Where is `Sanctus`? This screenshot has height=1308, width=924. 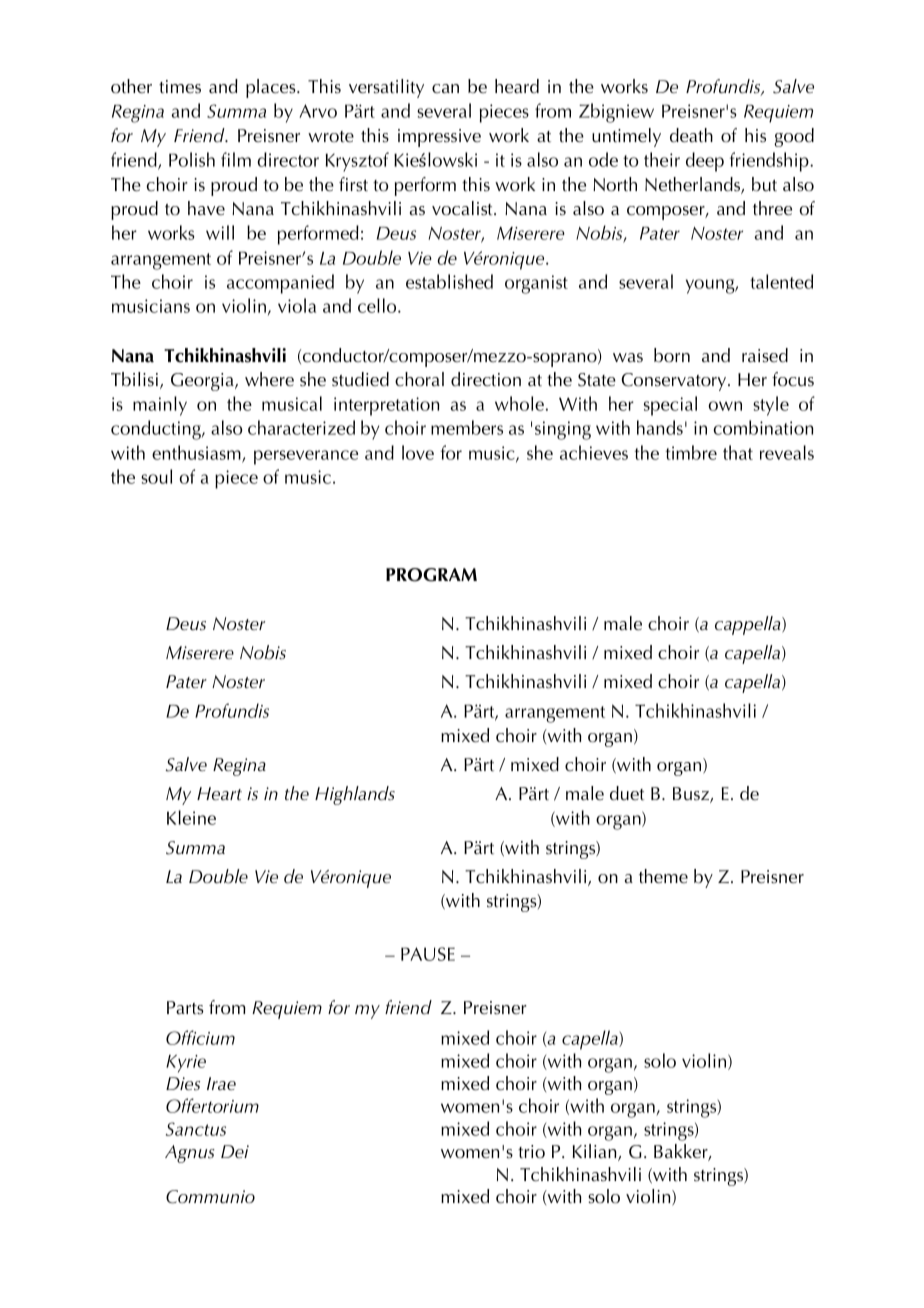 Sanctus is located at coordinates (196, 1129).
